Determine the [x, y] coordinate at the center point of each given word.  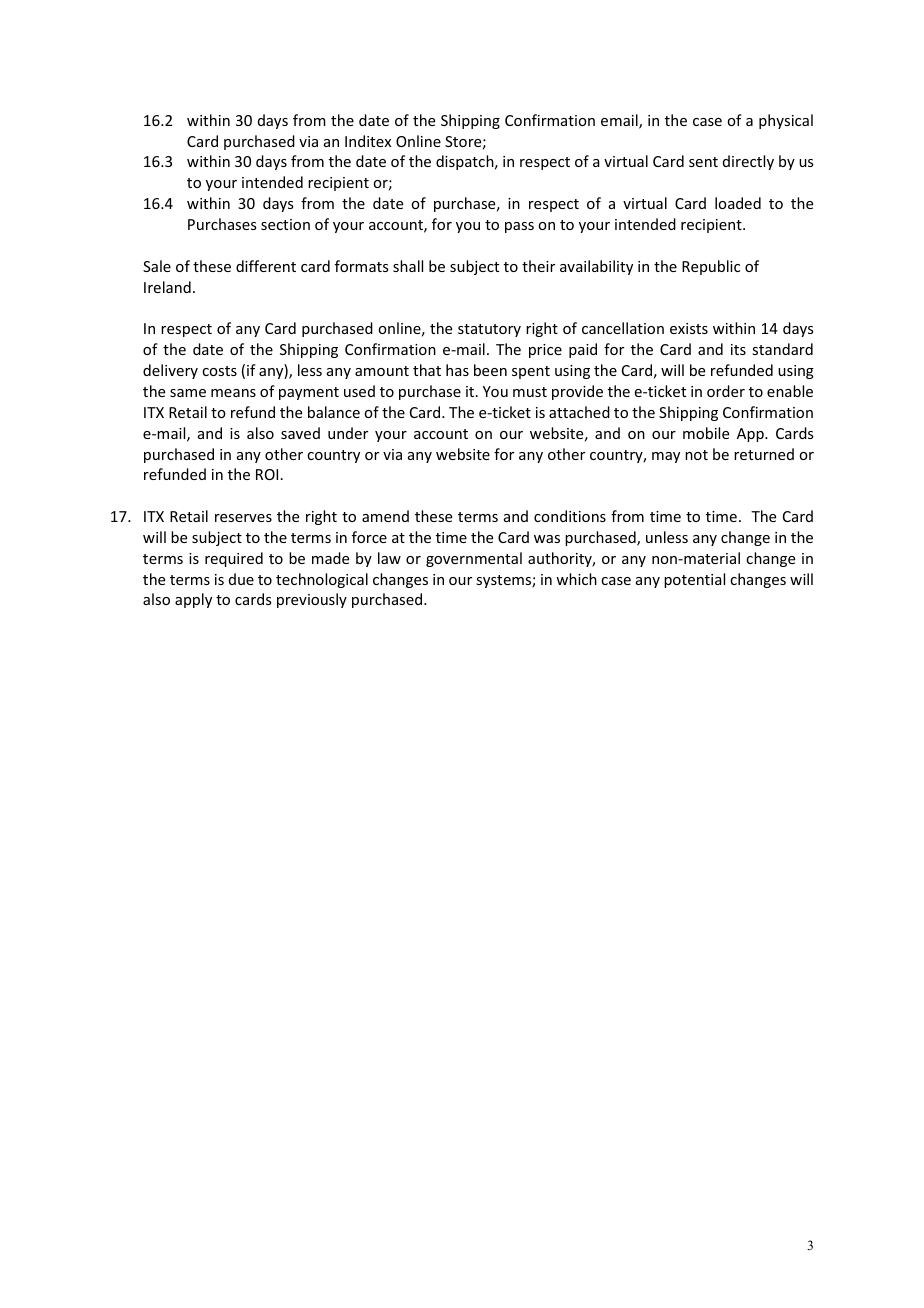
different [266, 266]
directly [748, 162]
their [538, 266]
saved [300, 433]
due [241, 579]
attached [579, 412]
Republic [711, 267]
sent [703, 162]
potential [694, 580]
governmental [474, 559]
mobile [706, 433]
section [285, 224]
